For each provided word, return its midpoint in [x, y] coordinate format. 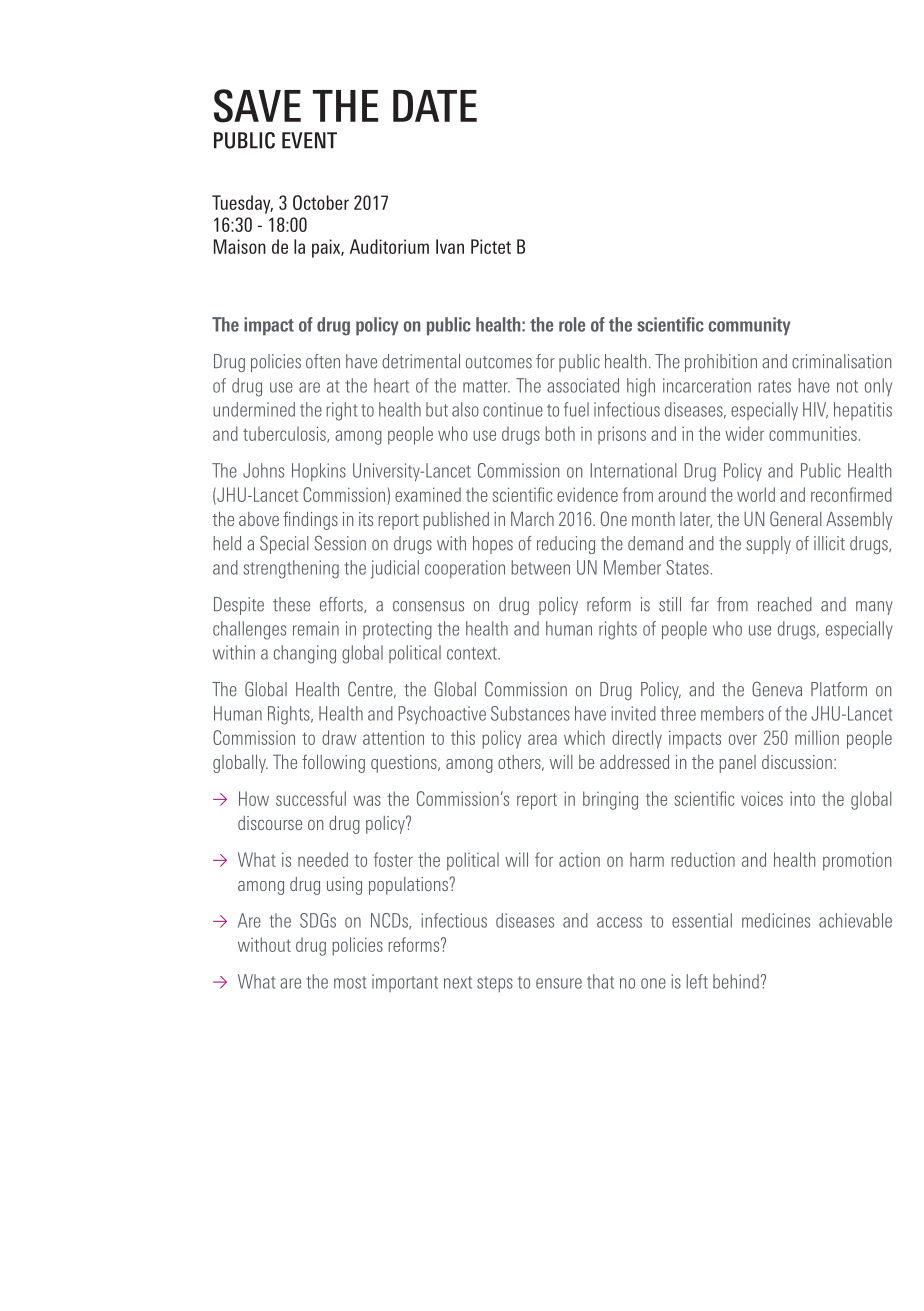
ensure [559, 983]
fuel [576, 409]
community [749, 326]
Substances [530, 713]
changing [305, 654]
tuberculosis [285, 434]
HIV [815, 410]
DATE [435, 106]
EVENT [309, 140]
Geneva [777, 689]
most [350, 982]
